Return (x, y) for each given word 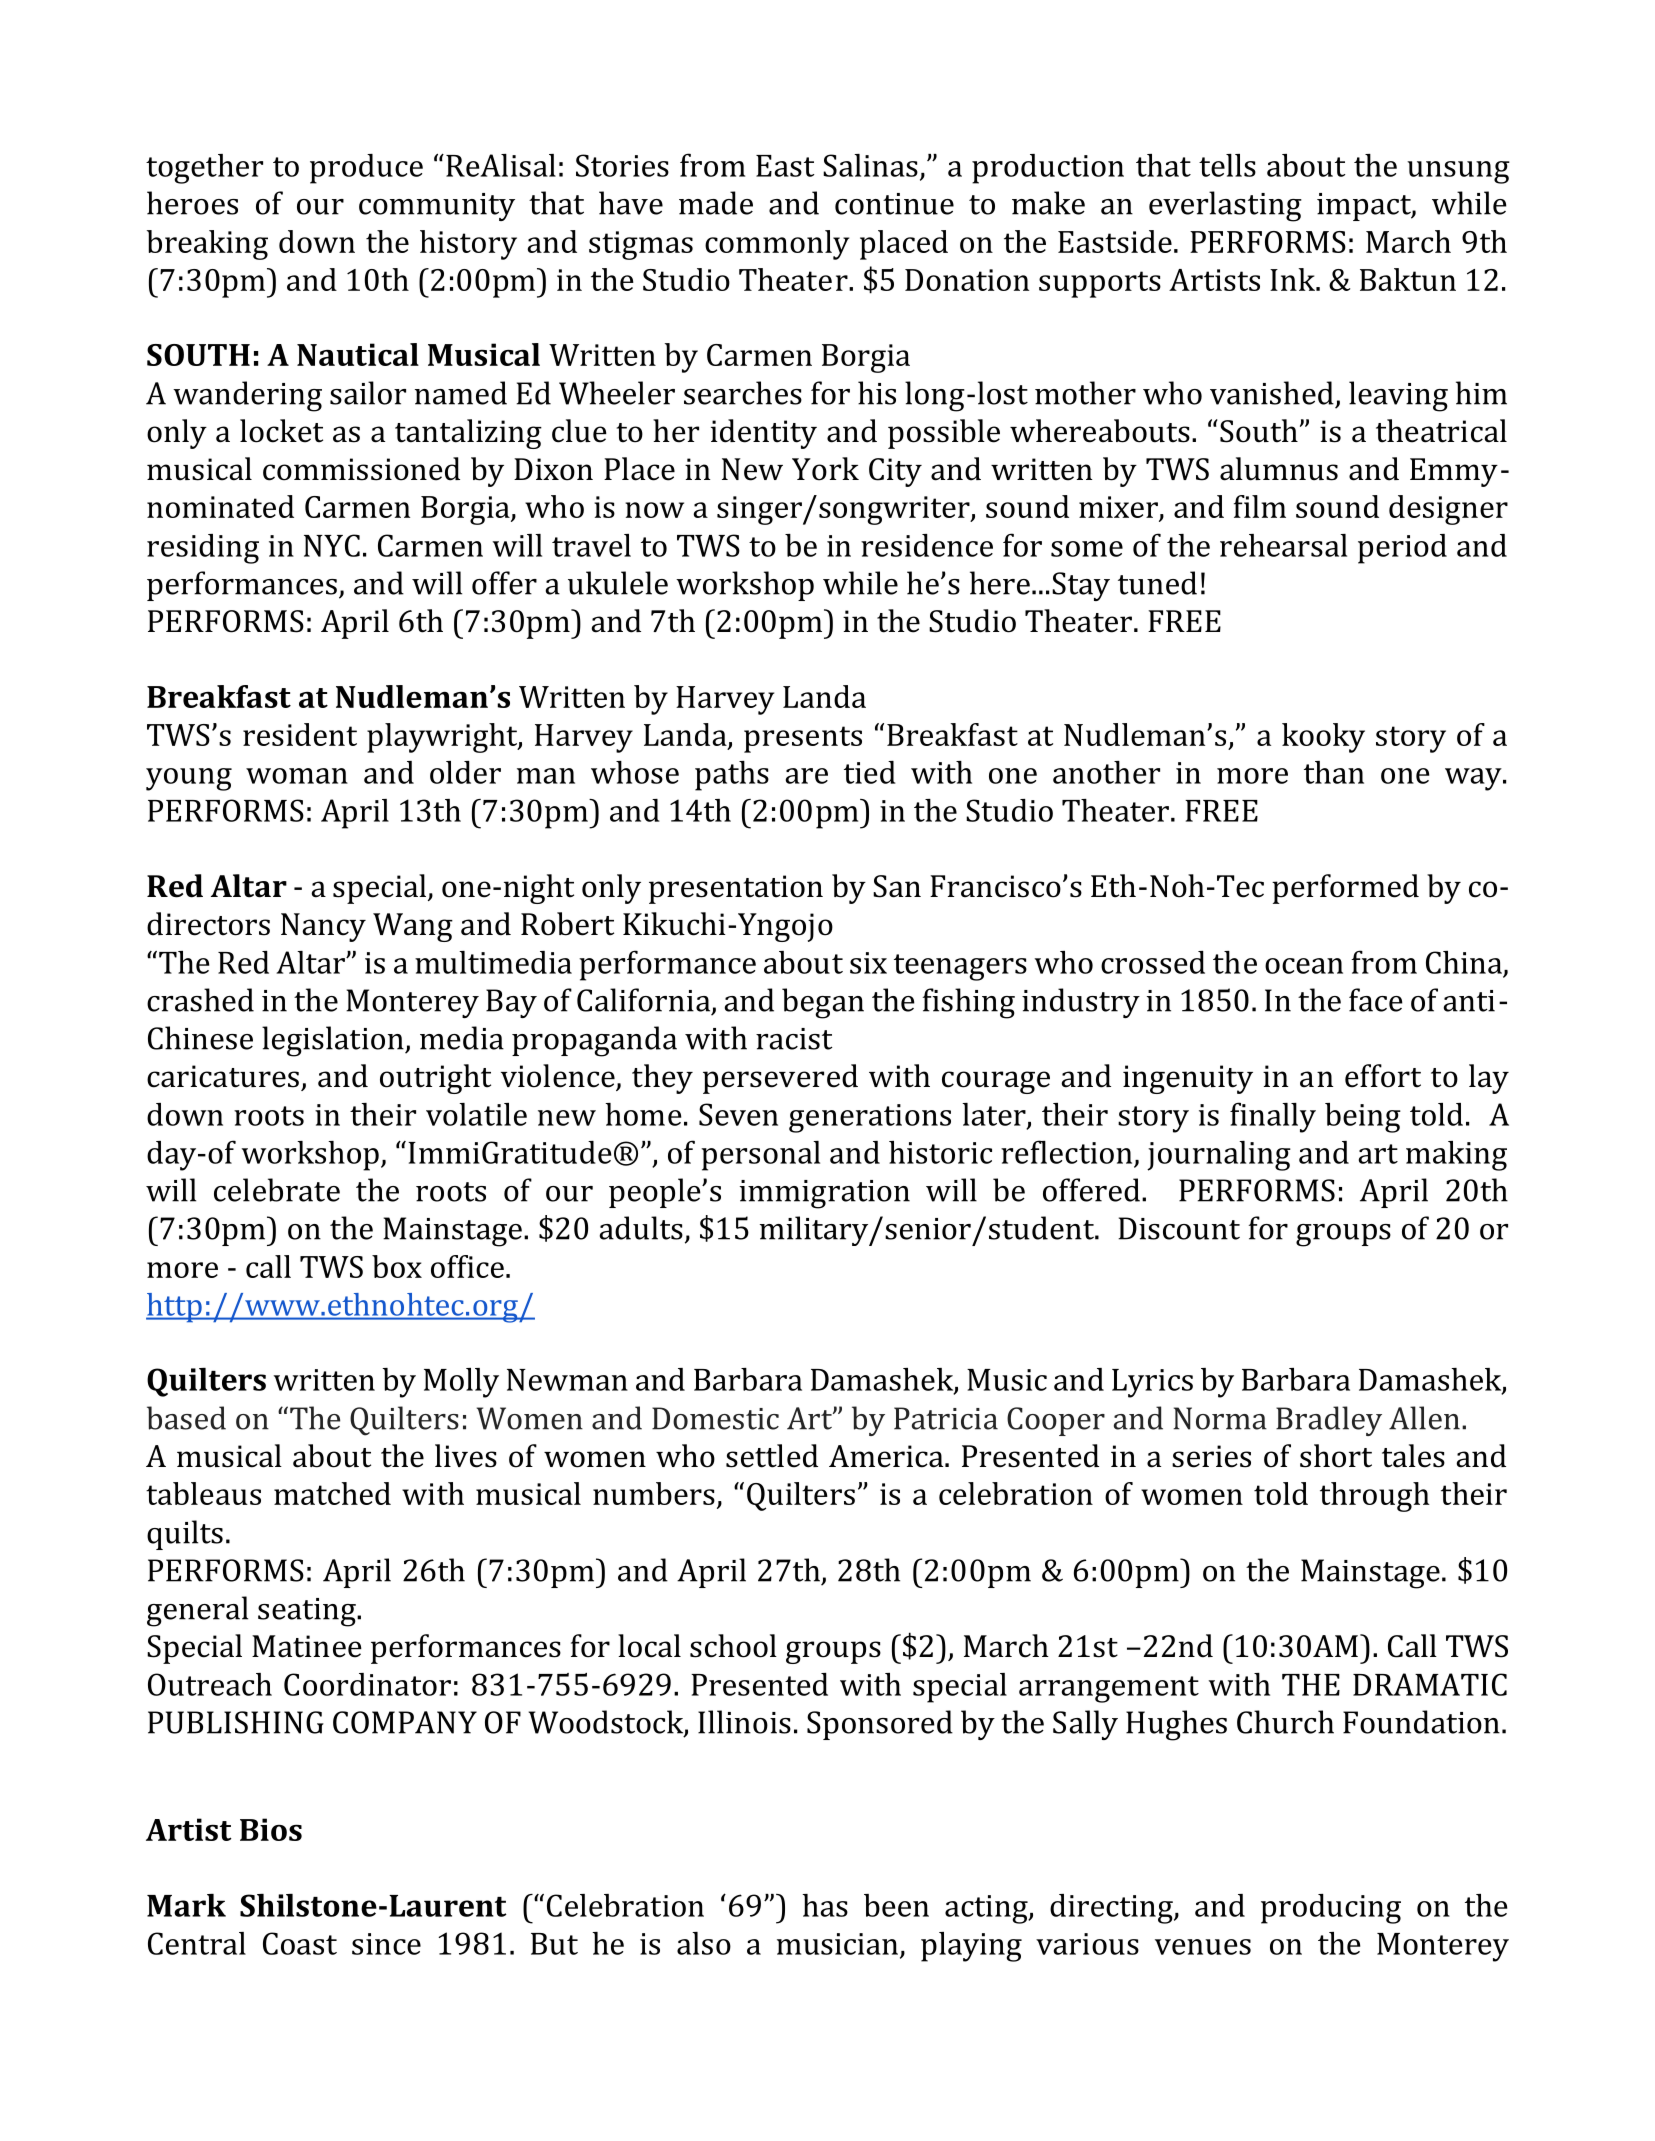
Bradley (1329, 1421)
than (1334, 772)
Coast (300, 1943)
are (807, 776)
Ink (1293, 279)
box (397, 1266)
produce (366, 169)
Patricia (946, 1418)
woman (297, 776)
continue (894, 204)
